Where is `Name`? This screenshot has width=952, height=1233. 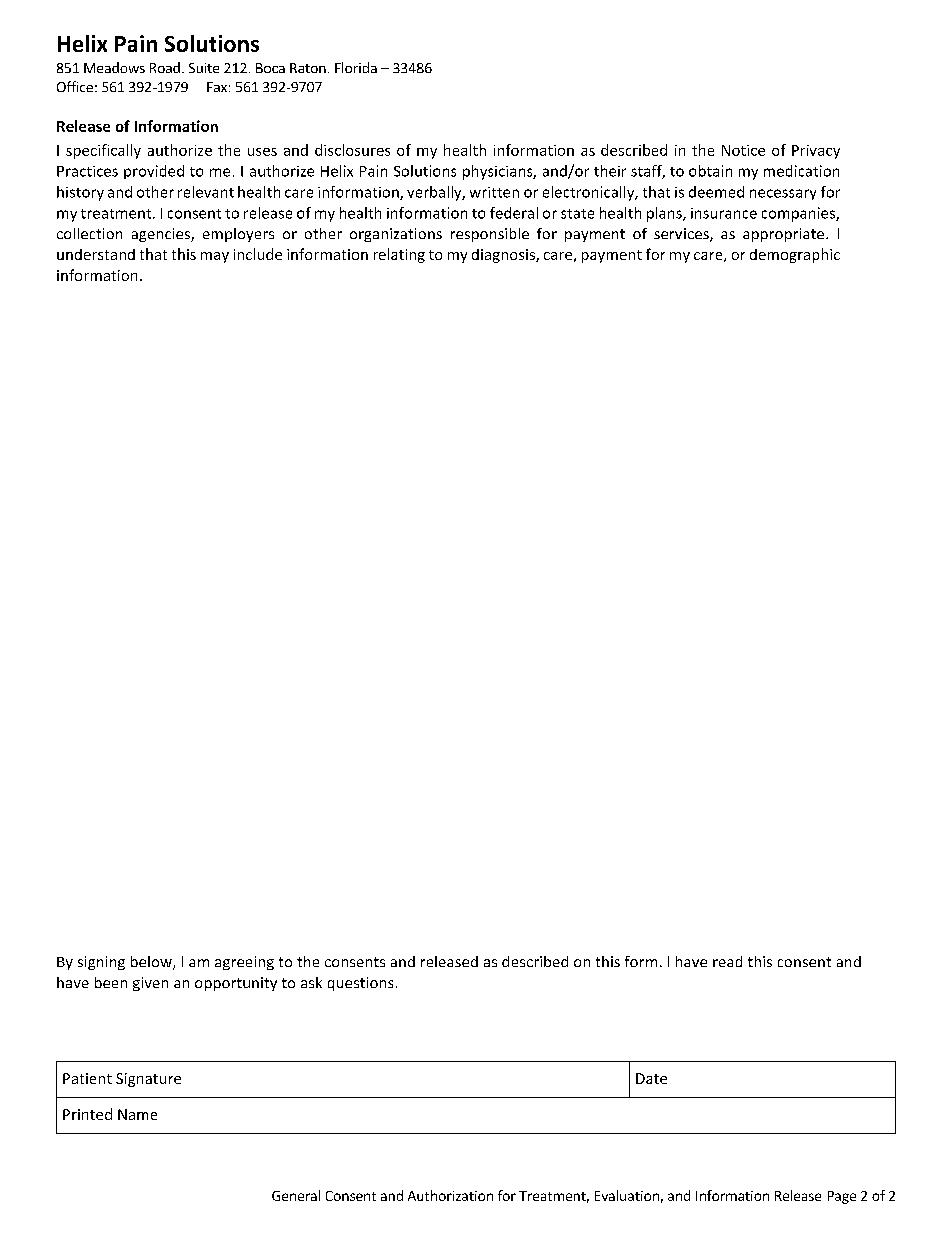 Name is located at coordinates (137, 1114).
